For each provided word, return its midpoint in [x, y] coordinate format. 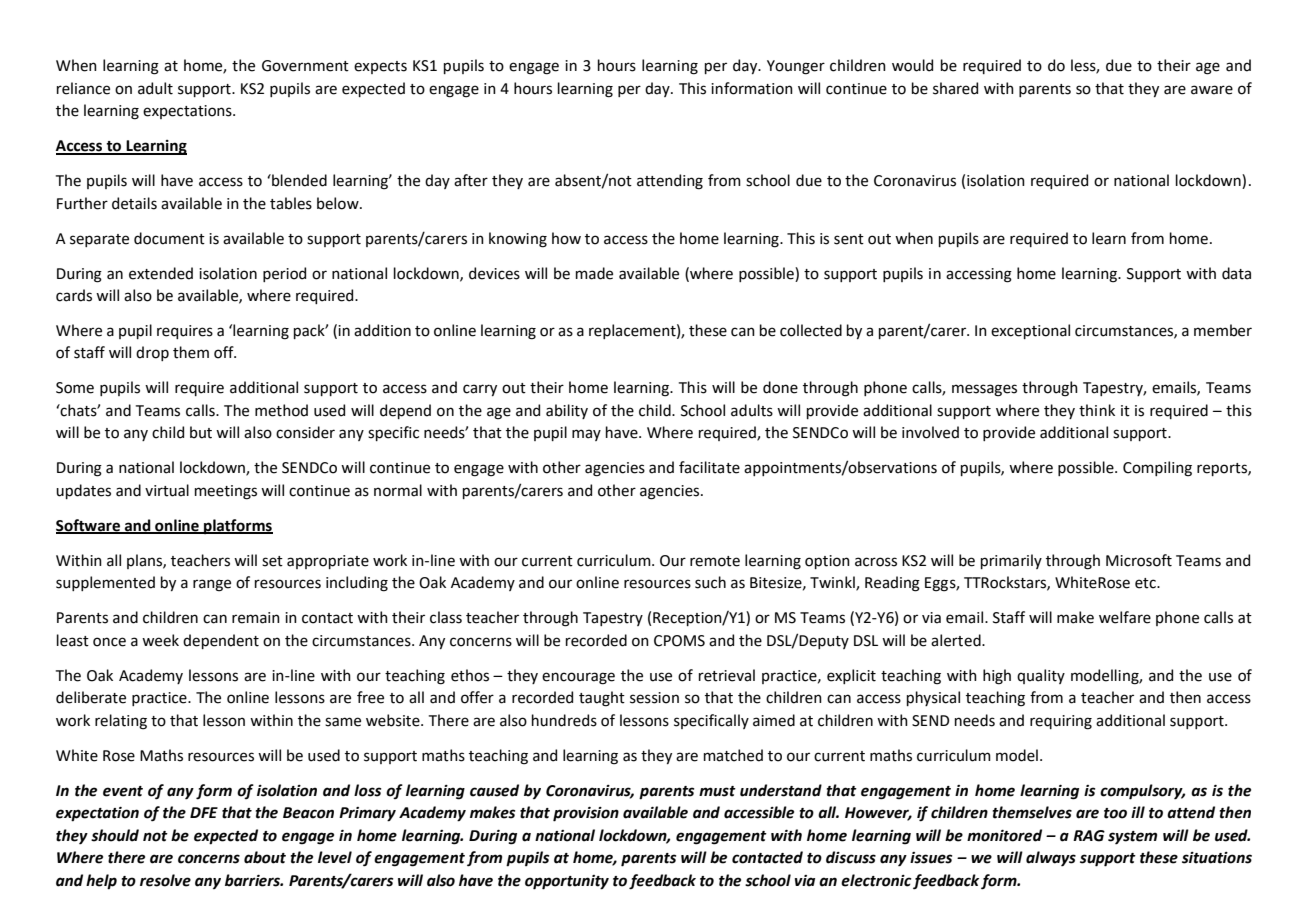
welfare [1125, 617]
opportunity [567, 882]
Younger [796, 67]
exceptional [1030, 331]
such [710, 582]
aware [1212, 90]
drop [152, 353]
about [265, 857]
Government [305, 66]
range [212, 585]
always [1051, 859]
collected [811, 330]
